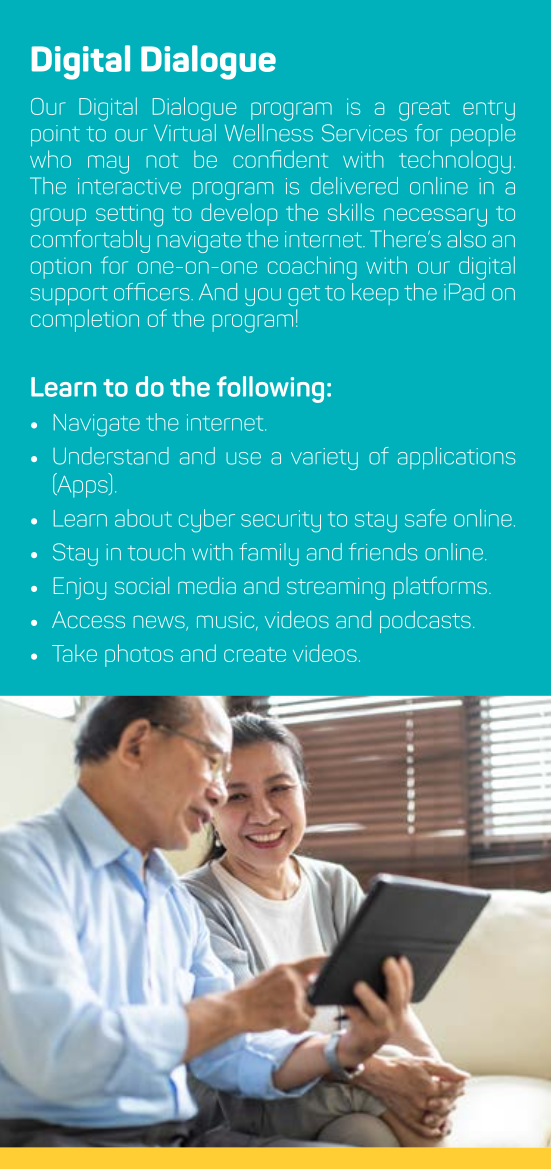 This screenshot has height=1169, width=551. I want to click on coaching, so click(312, 268).
